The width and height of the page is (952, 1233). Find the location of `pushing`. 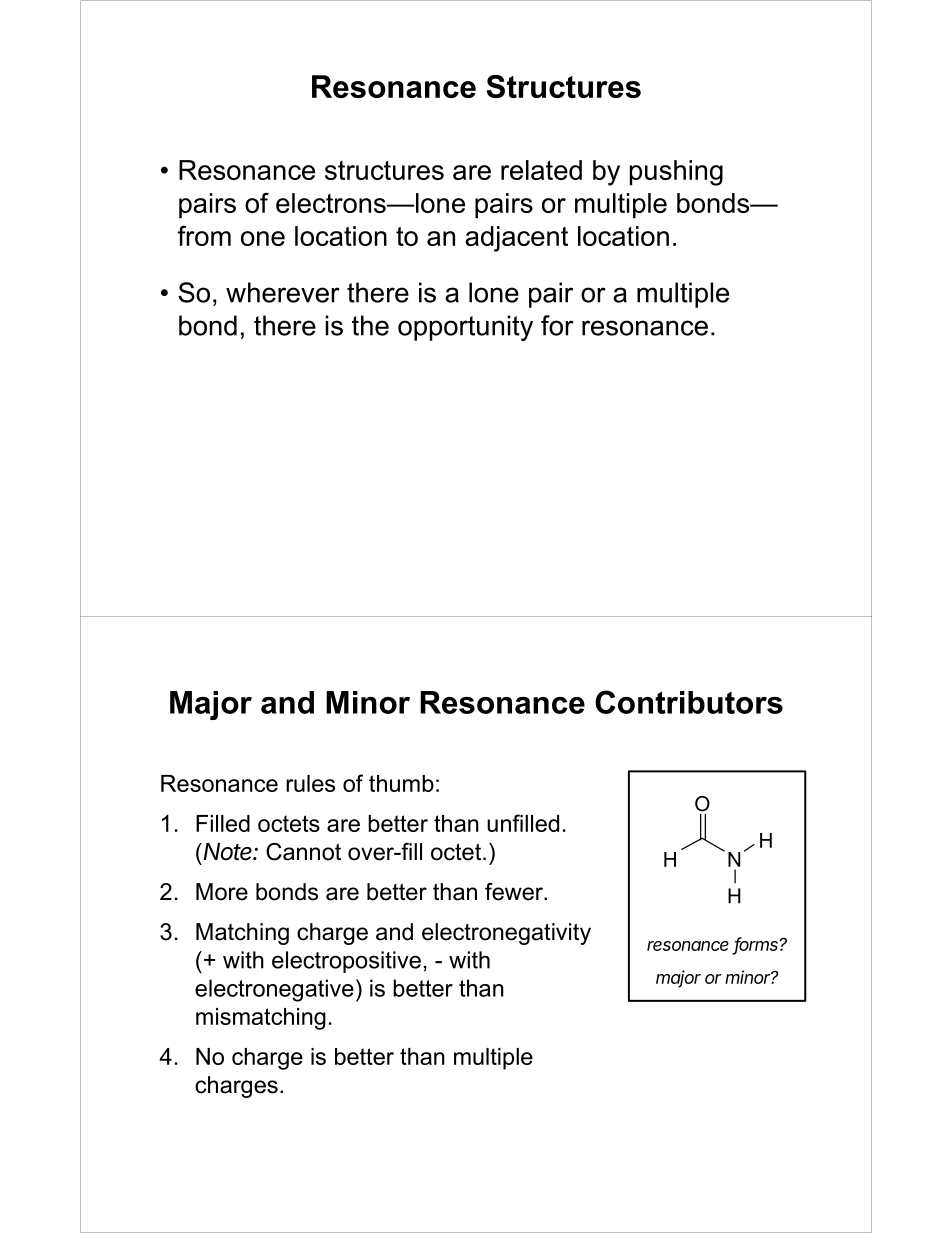

pushing is located at coordinates (676, 173).
